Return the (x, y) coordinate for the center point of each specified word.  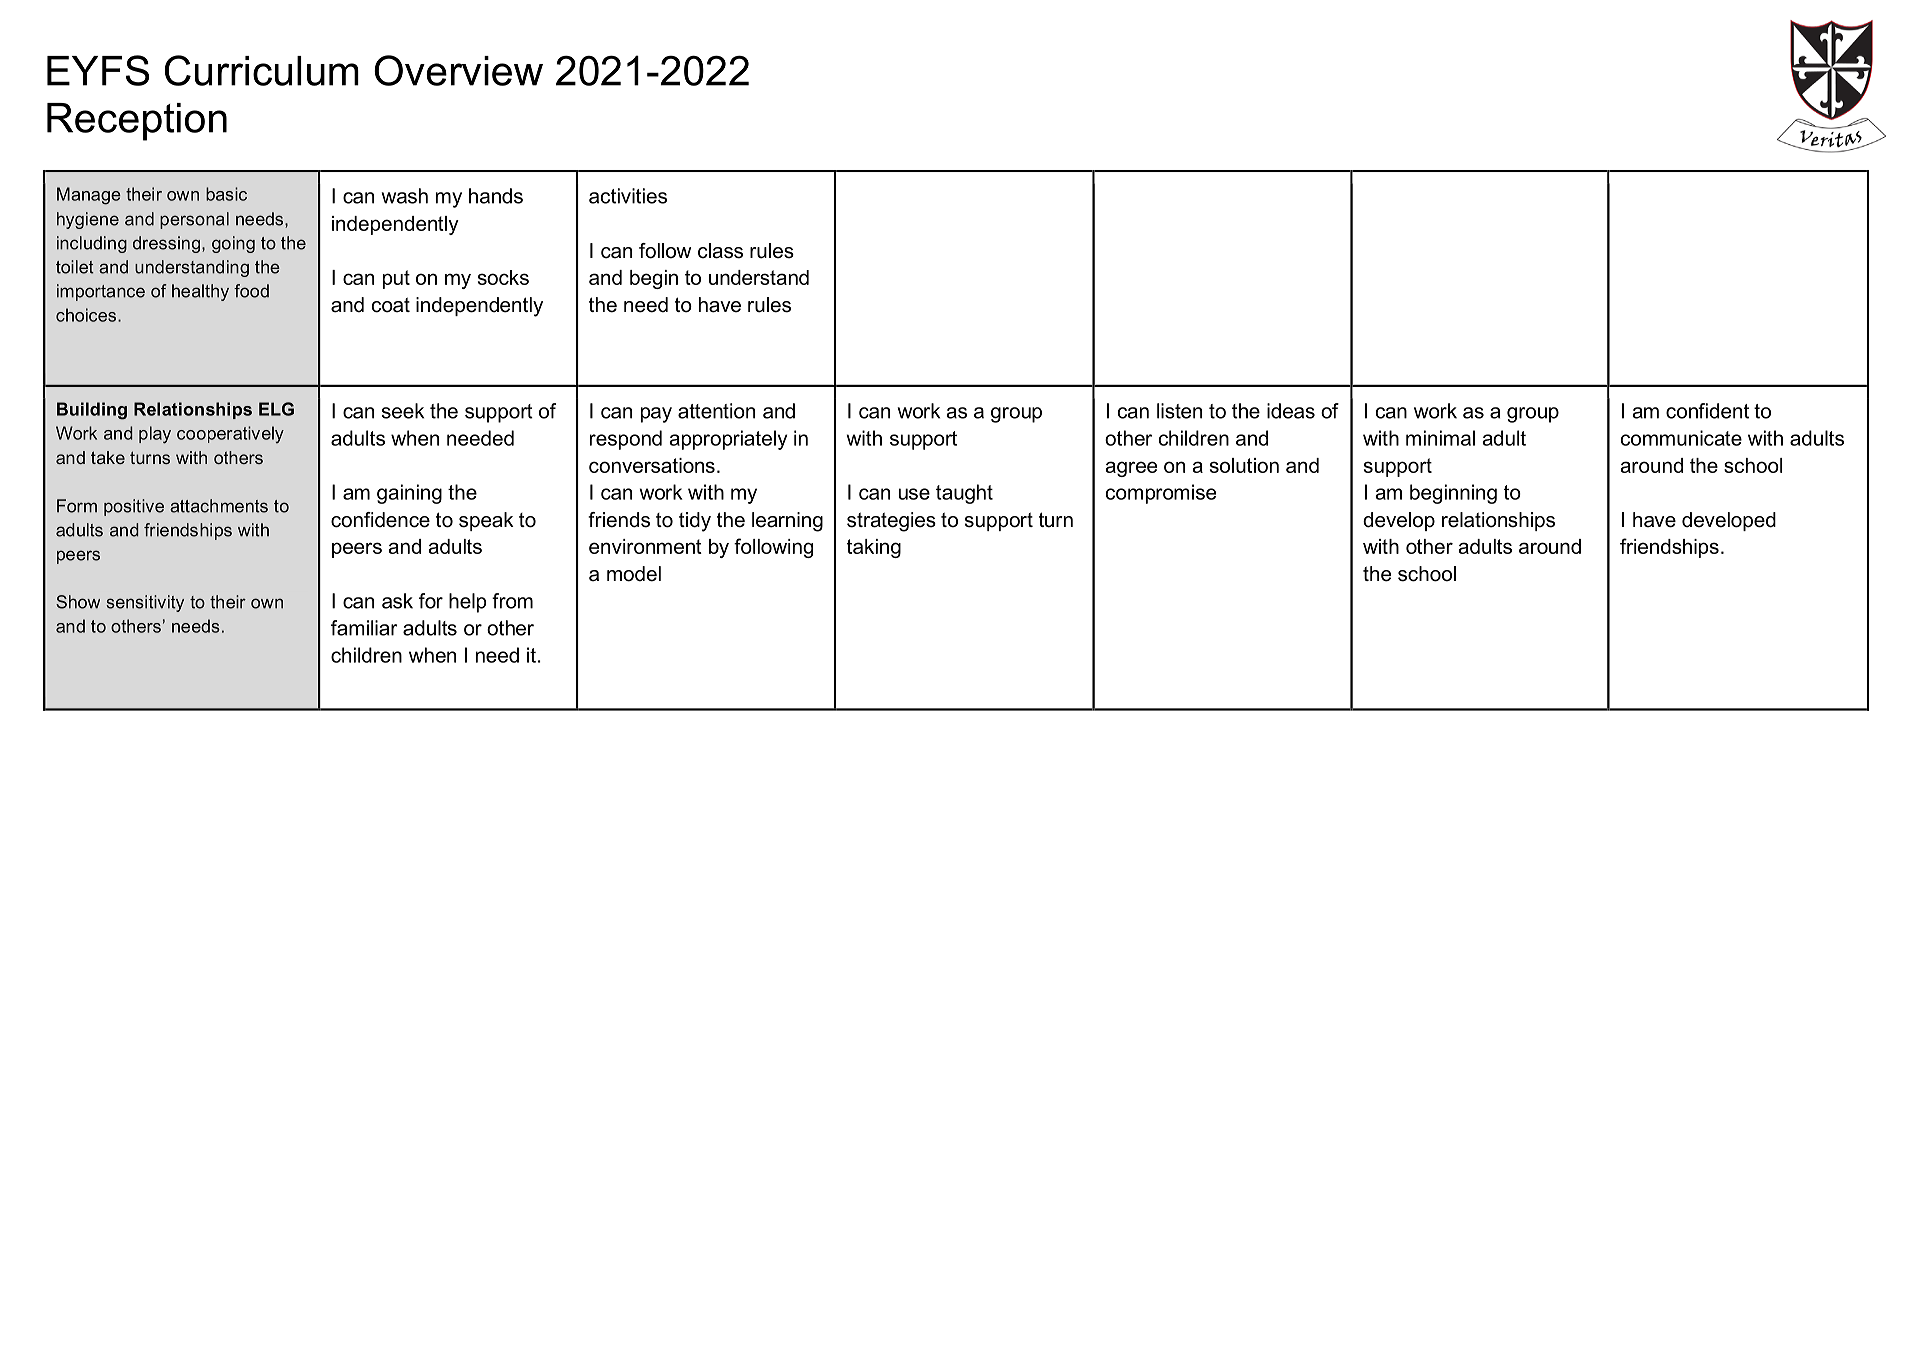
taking (874, 548)
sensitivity (145, 603)
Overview (458, 70)
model (634, 574)
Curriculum (261, 70)
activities (628, 196)
